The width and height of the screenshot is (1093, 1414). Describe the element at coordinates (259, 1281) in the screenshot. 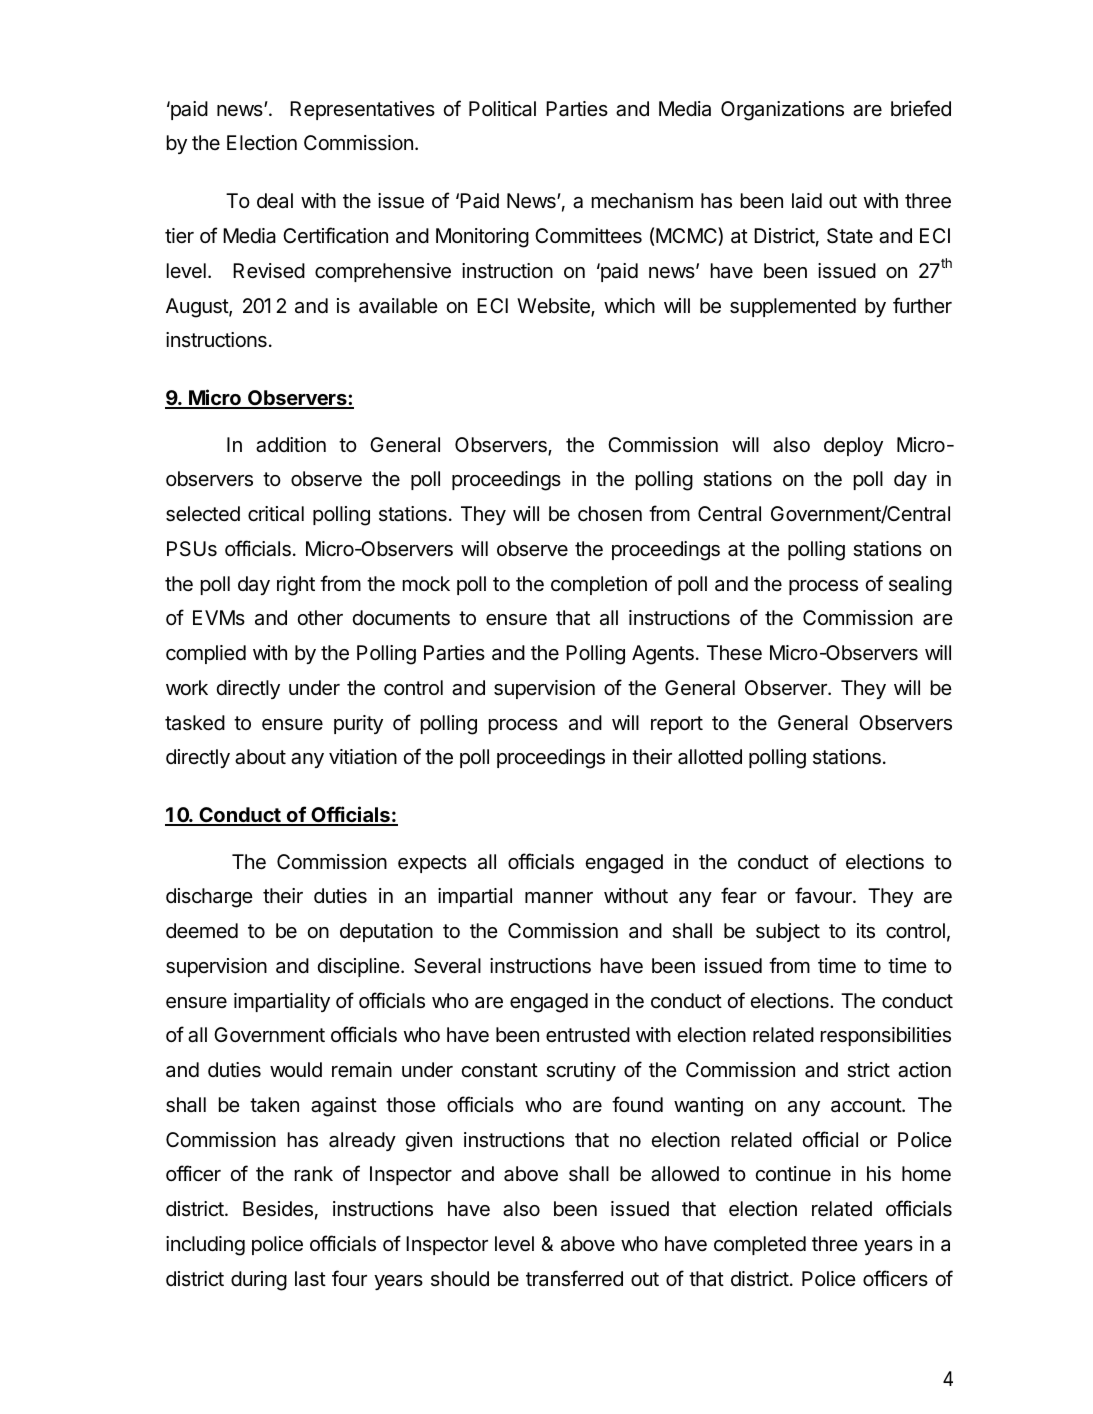

I see `during` at that location.
